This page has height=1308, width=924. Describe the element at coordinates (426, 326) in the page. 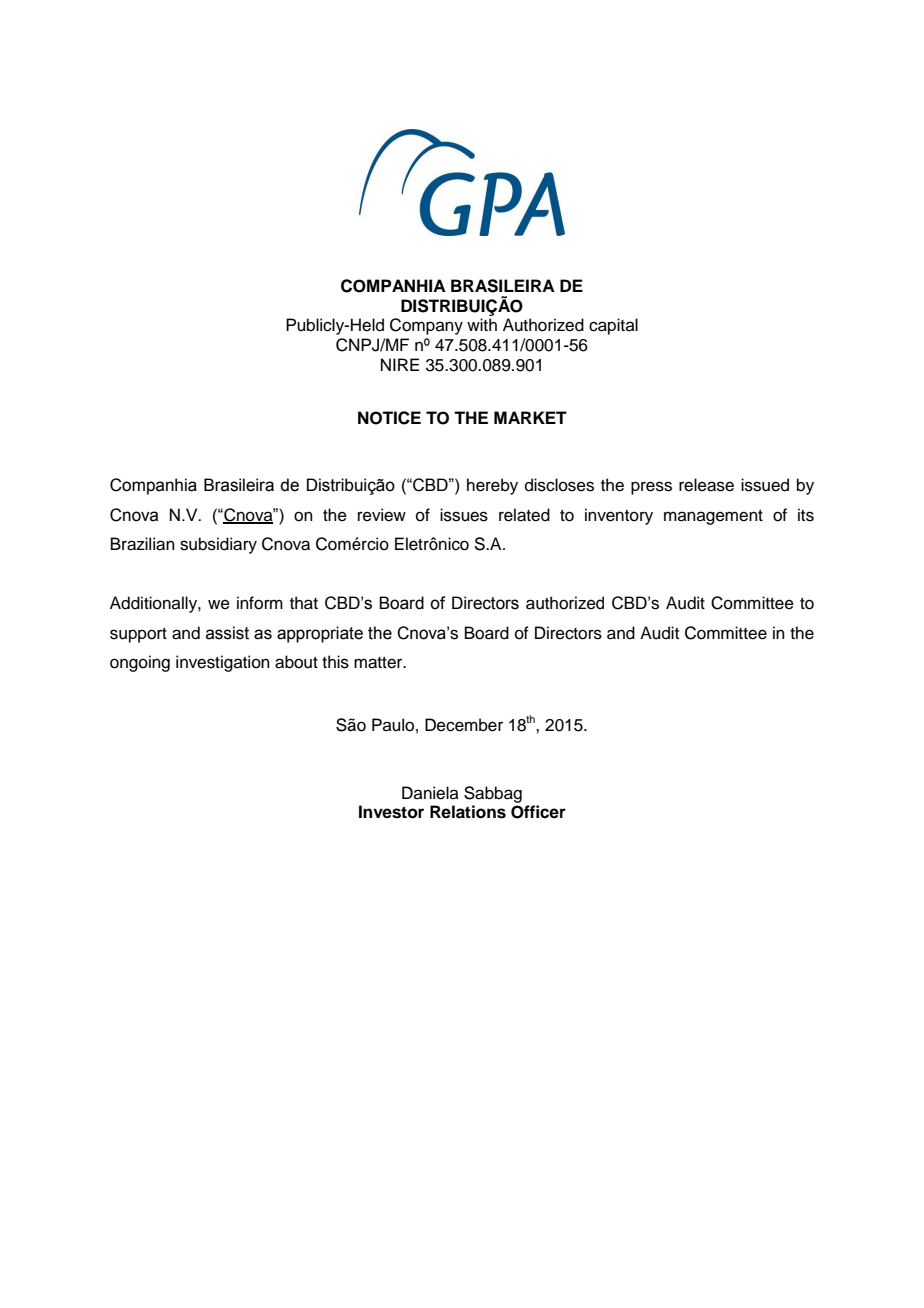

I see `Company` at that location.
